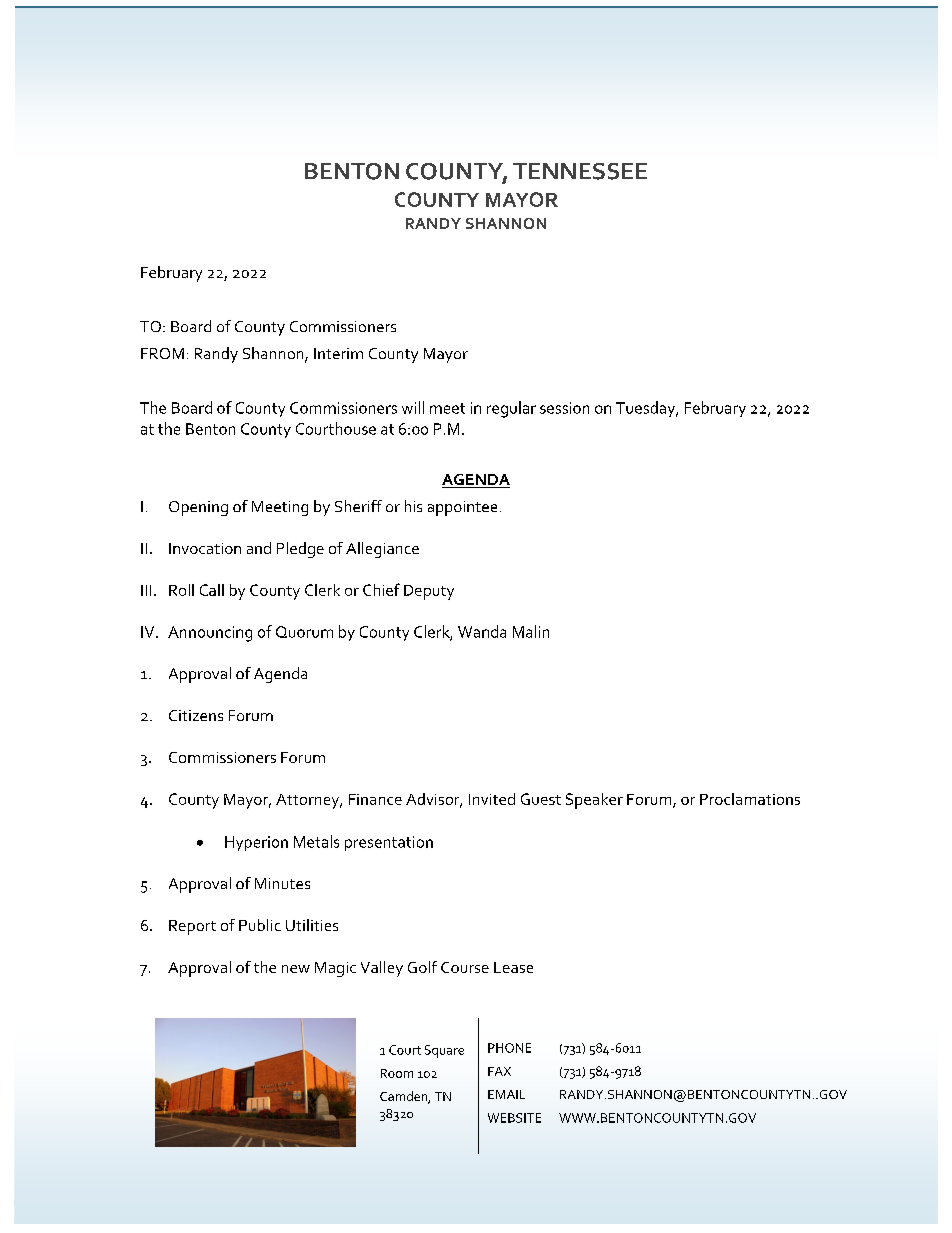  What do you see at coordinates (482, 631) in the screenshot?
I see `Wanda` at bounding box center [482, 631].
